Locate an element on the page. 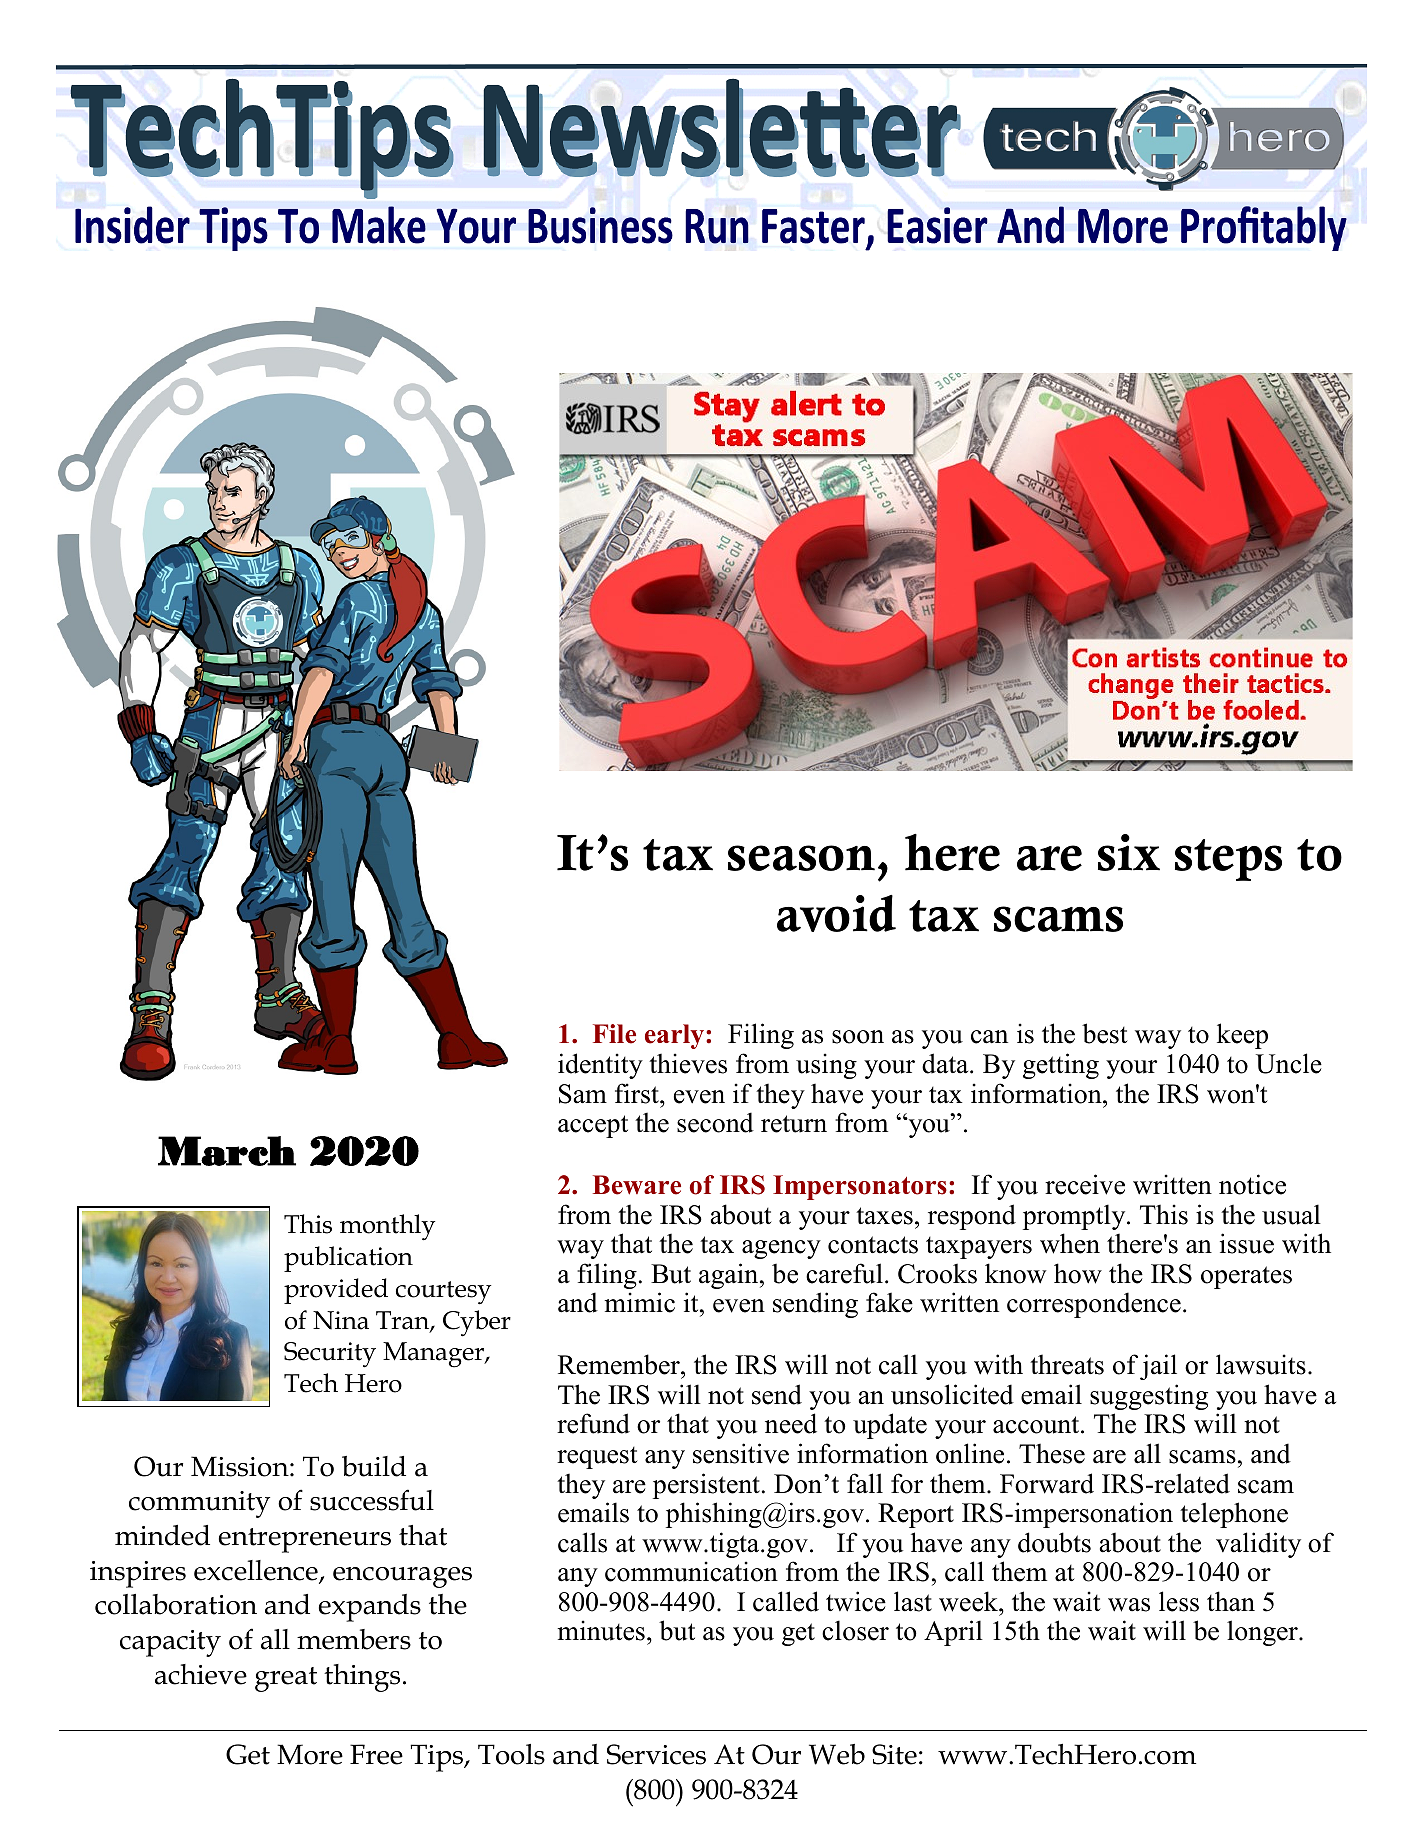 This image has width=1423, height=1841. sensitive is located at coordinates (741, 1453).
